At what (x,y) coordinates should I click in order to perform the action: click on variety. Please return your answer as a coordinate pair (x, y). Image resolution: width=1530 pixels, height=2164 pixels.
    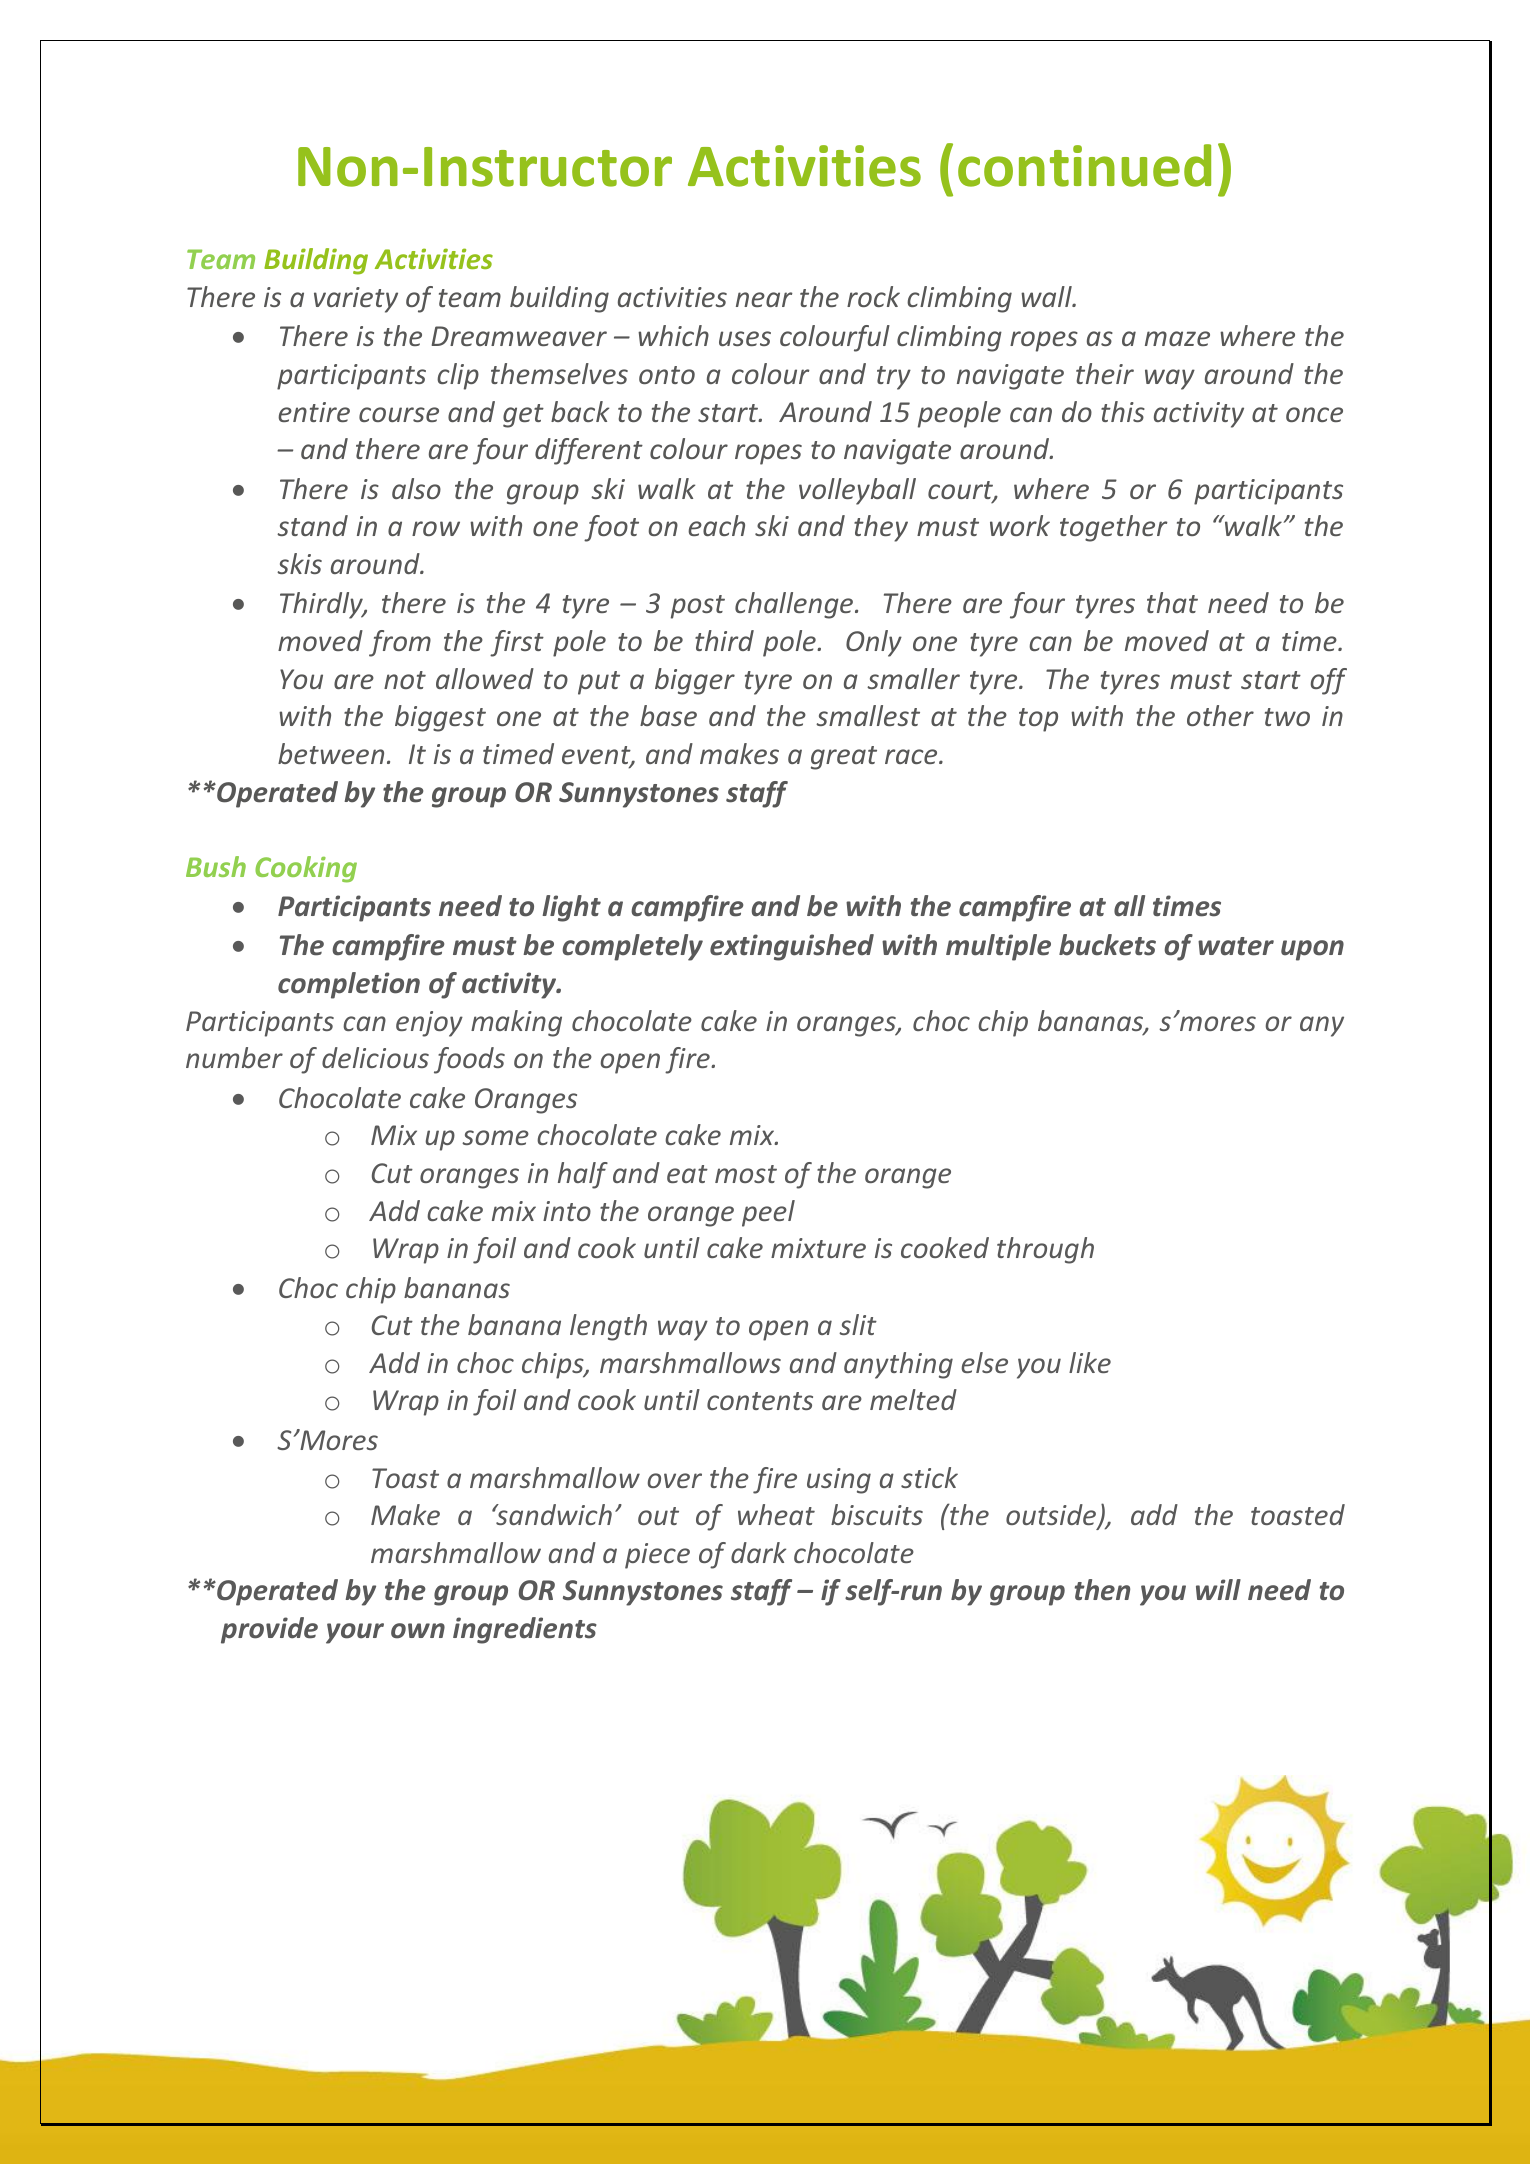
    Looking at the image, I should click on (356, 300).
